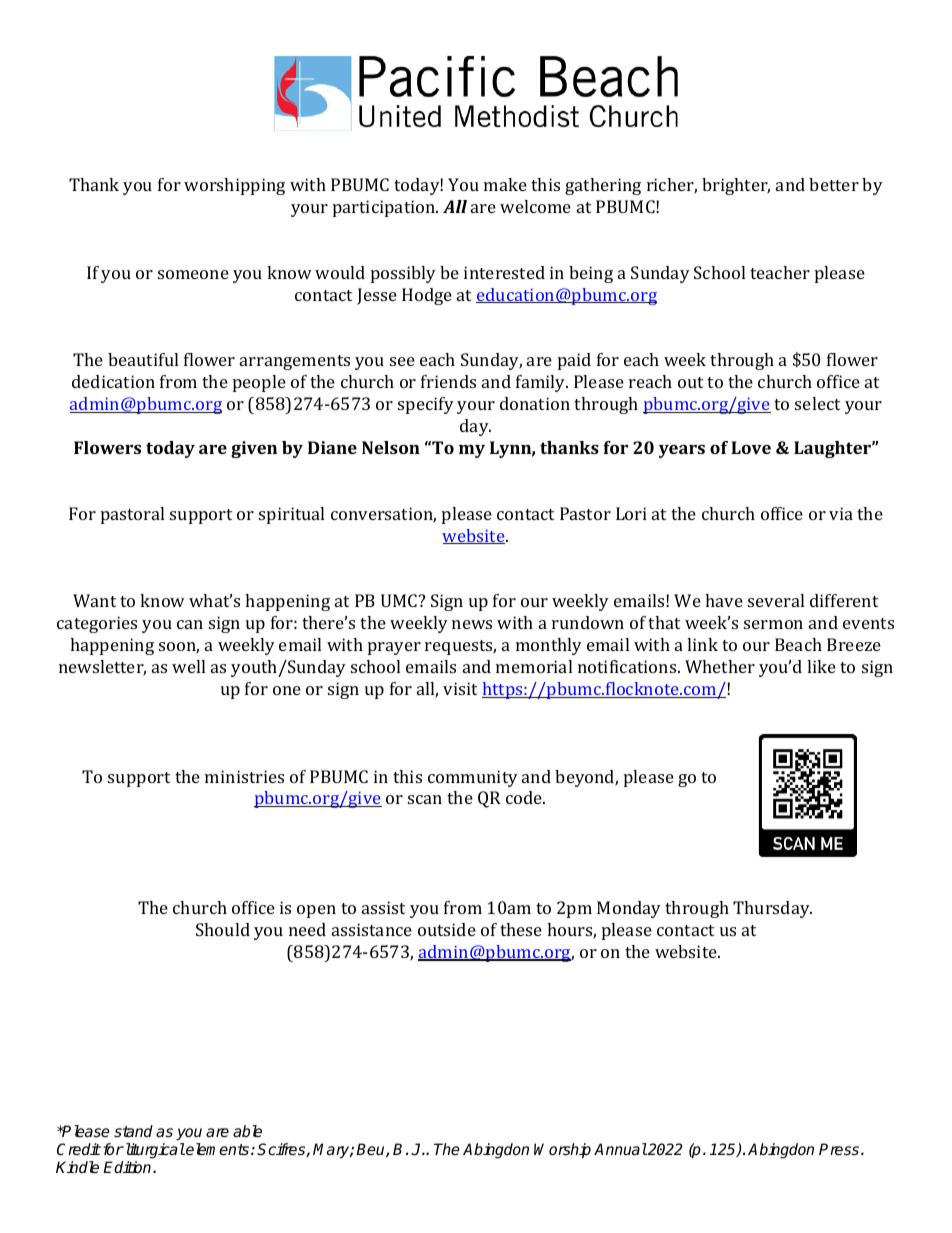  Describe the element at coordinates (154, 1151) in the screenshot. I see `liturgical` at that location.
